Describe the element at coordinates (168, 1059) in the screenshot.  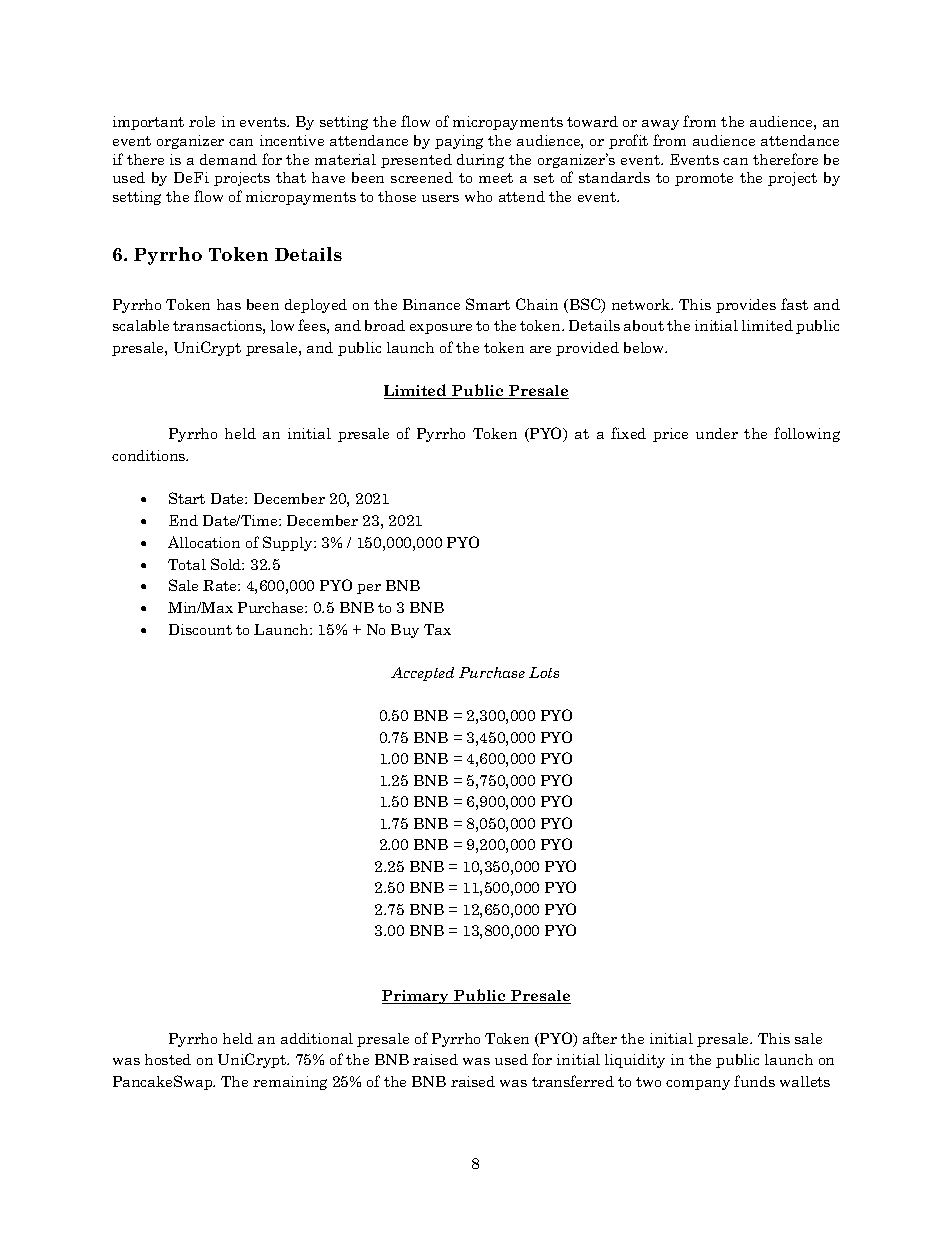
I see `hosted` at that location.
